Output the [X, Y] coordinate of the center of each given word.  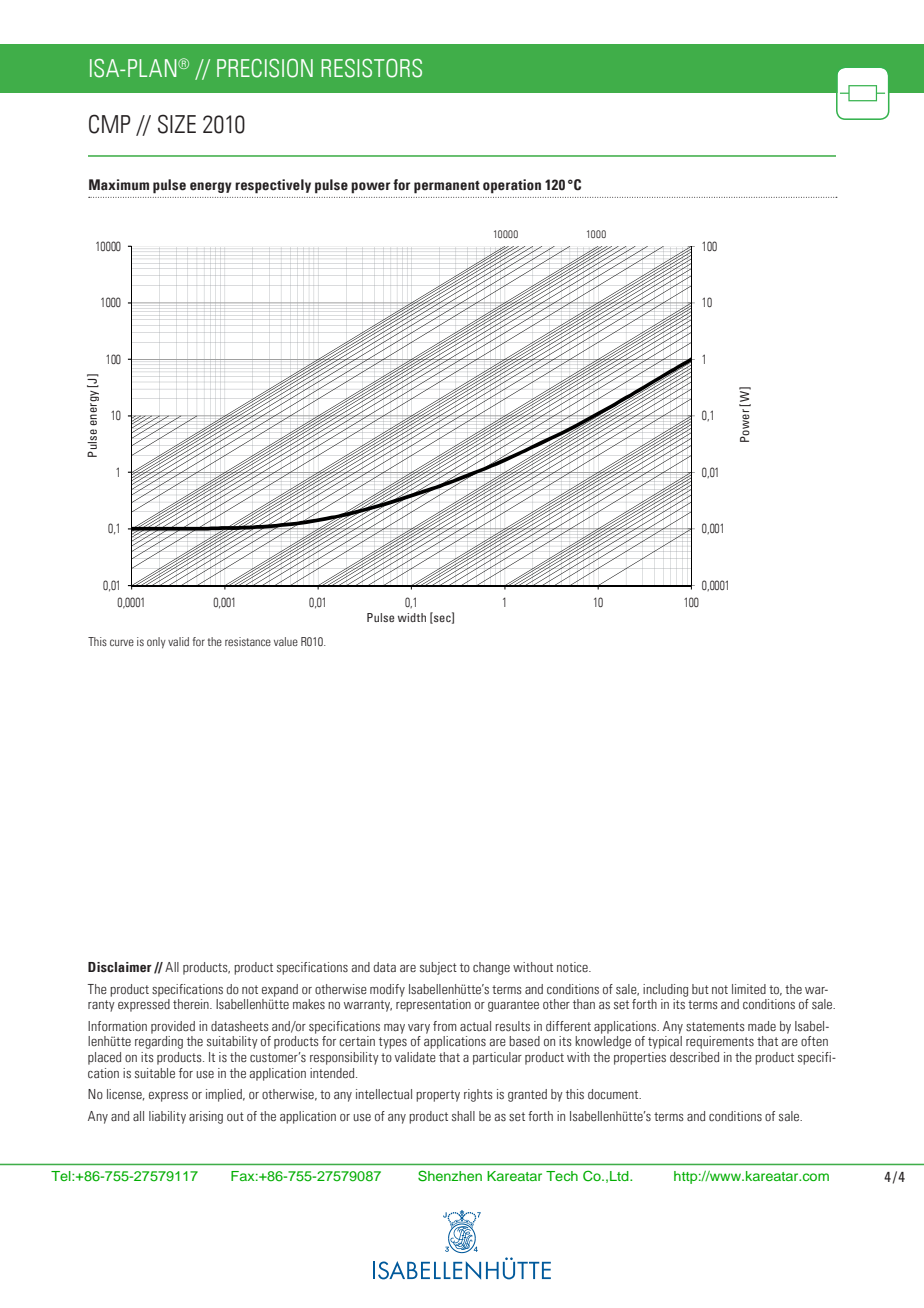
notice [573, 967]
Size [177, 124]
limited [749, 989]
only [156, 643]
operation [512, 186]
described [694, 1057]
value [286, 641]
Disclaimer [120, 967]
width [412, 617]
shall [463, 1116]
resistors [371, 68]
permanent [447, 187]
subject [438, 968]
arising [206, 1117]
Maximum [119, 184]
